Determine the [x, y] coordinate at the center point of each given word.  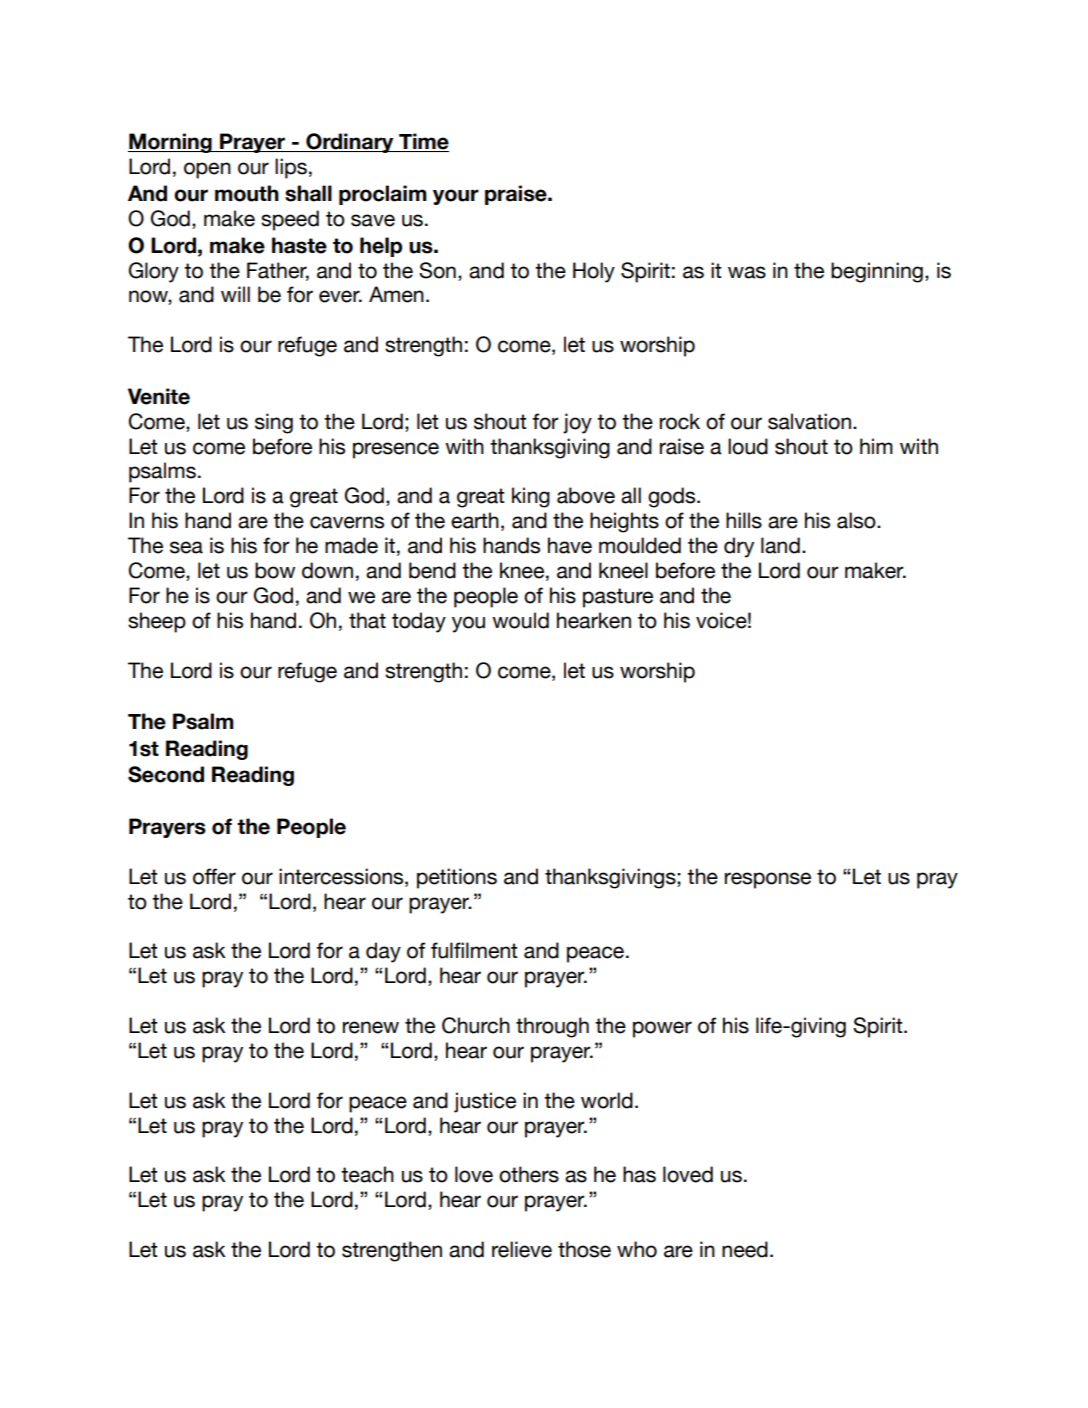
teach [367, 1174]
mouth [247, 193]
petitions [457, 878]
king [531, 497]
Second [166, 774]
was [747, 272]
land [780, 545]
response [768, 880]
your [456, 197]
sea [186, 547]
